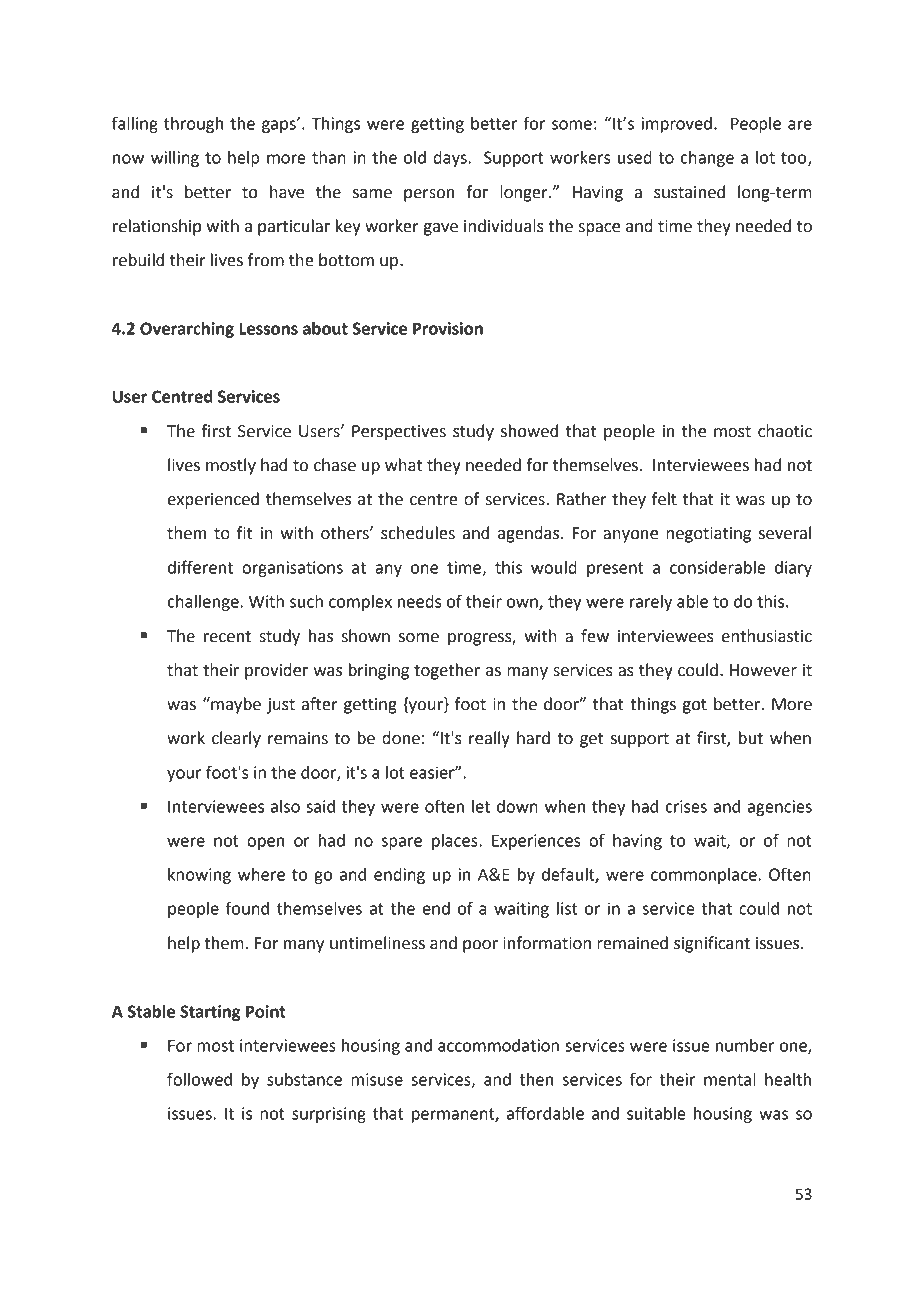 The width and height of the page is (924, 1308). Describe the element at coordinates (664, 499) in the page. I see `felt` at that location.
